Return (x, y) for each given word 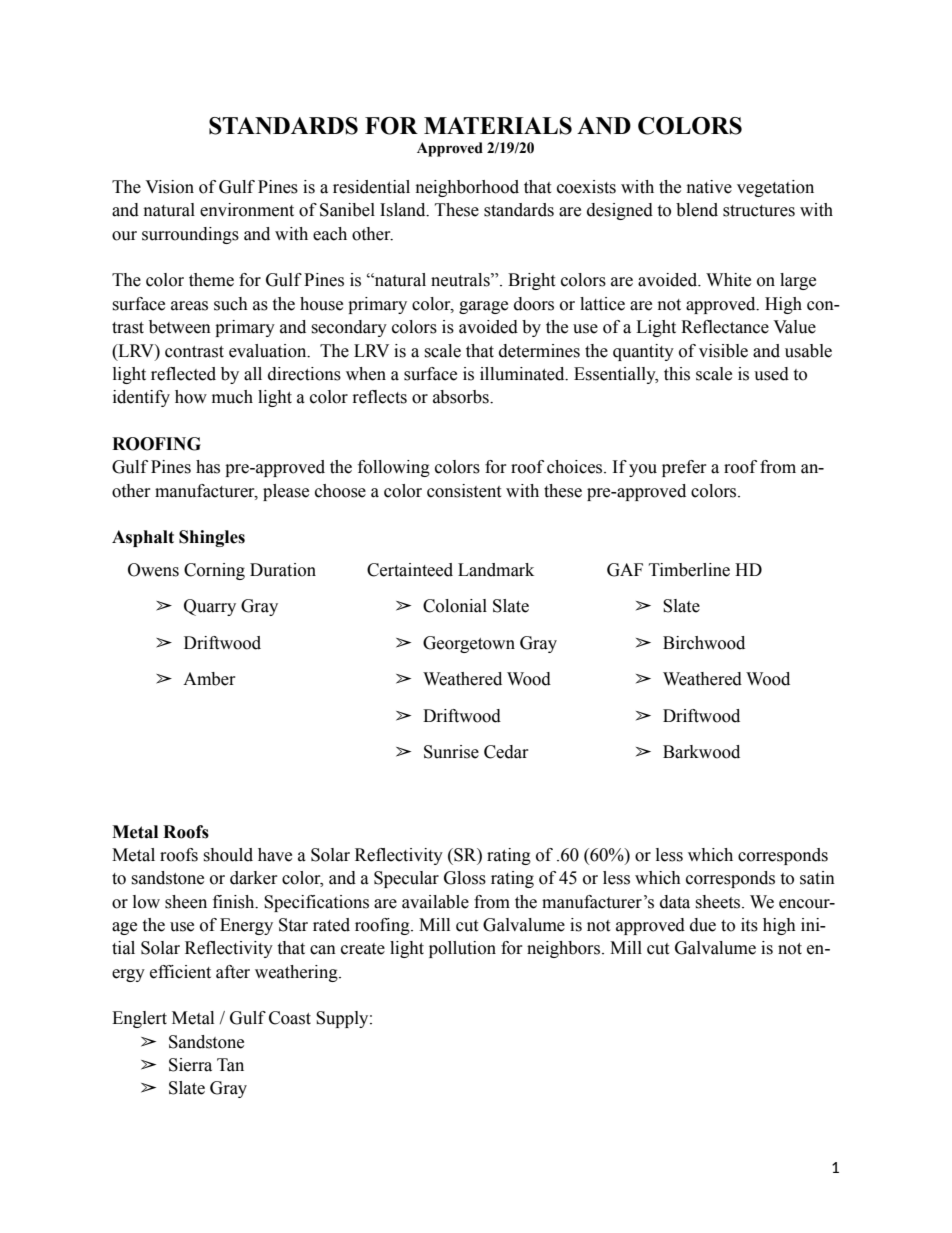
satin (817, 878)
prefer (684, 468)
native (709, 187)
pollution (462, 949)
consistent (464, 491)
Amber (209, 679)
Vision (169, 187)
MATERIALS (498, 126)
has (208, 467)
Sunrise (451, 752)
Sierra (190, 1065)
